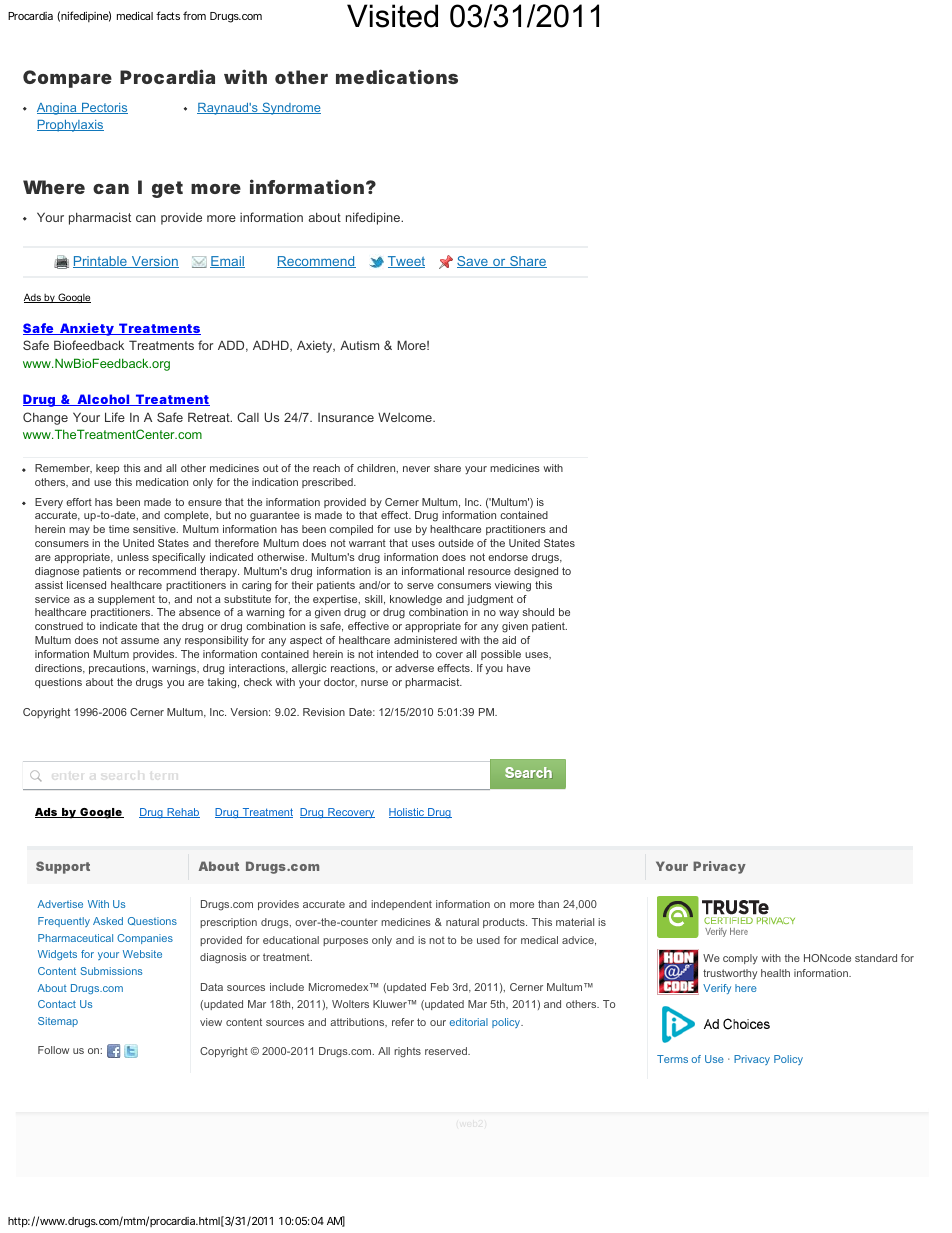 This screenshot has height=1233, width=952. What do you see at coordinates (392, 16) in the screenshot?
I see `Visited` at bounding box center [392, 16].
